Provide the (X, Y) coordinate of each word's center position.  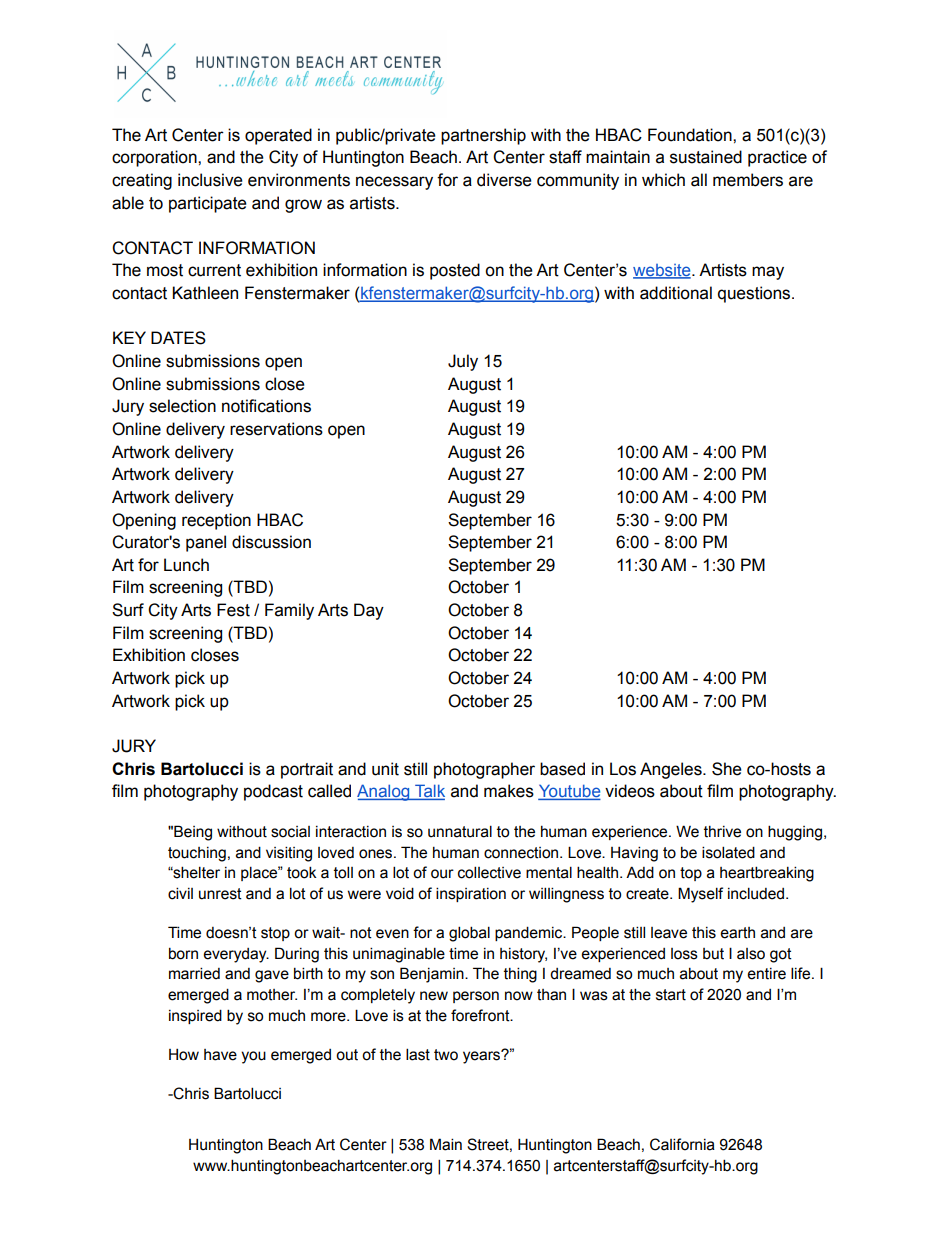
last (418, 1054)
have (220, 1055)
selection (182, 406)
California (682, 1144)
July (463, 362)
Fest (233, 610)
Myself (700, 895)
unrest (220, 894)
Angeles (672, 770)
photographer (484, 770)
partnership (483, 136)
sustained (706, 157)
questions (755, 294)
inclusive (210, 180)
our (442, 874)
